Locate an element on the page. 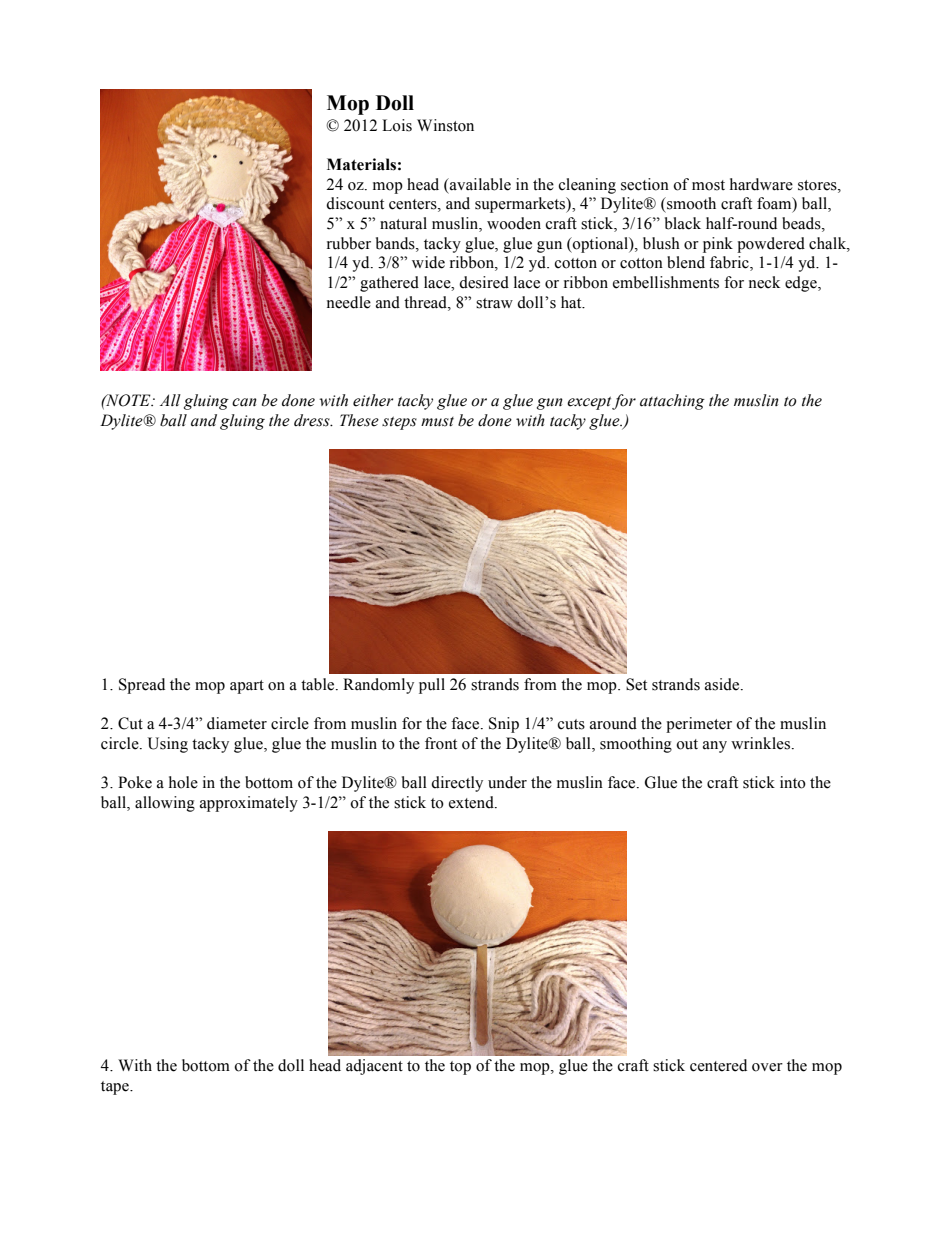 The width and height of the document is (952, 1233). front is located at coordinates (441, 743).
